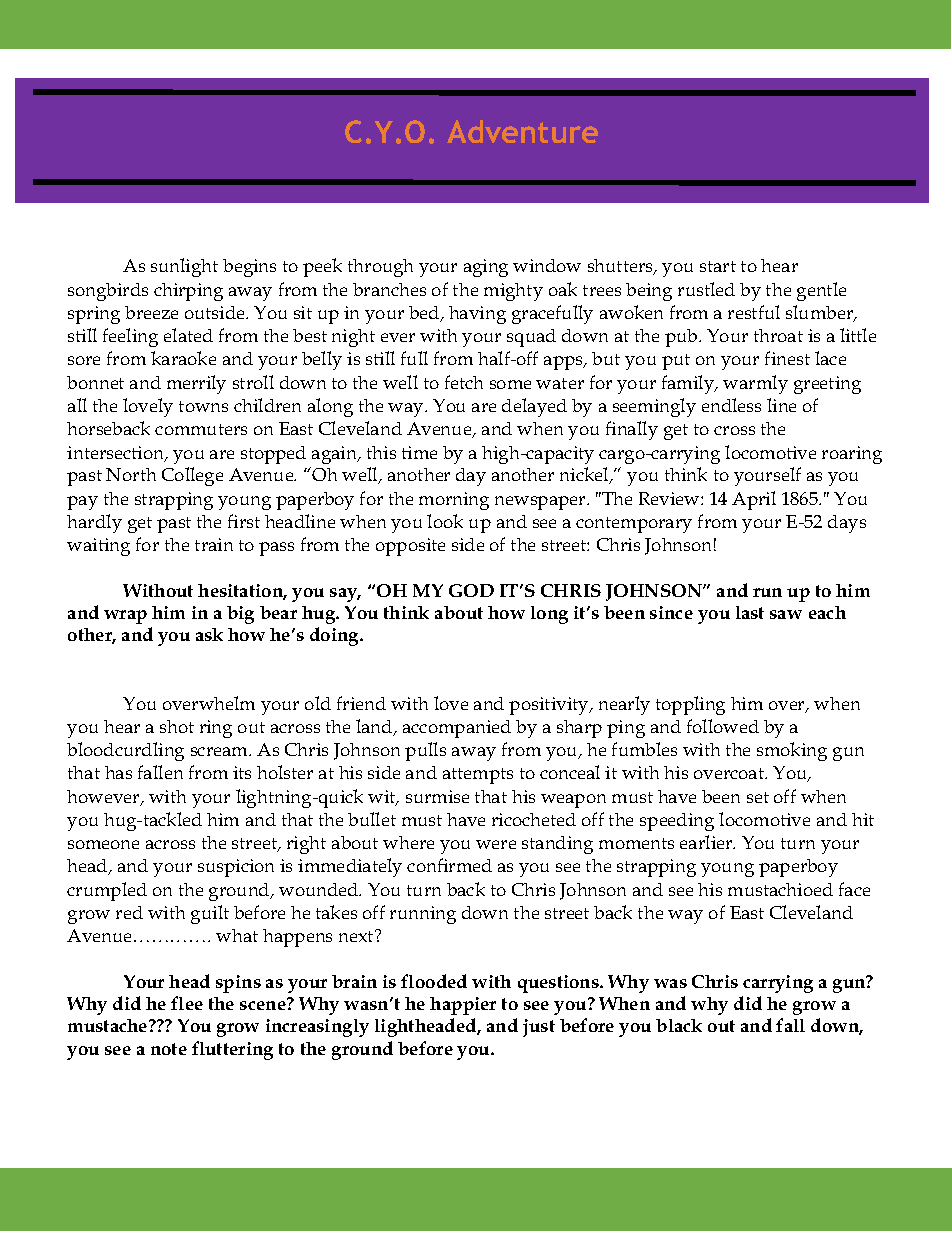 Image resolution: width=952 pixels, height=1233 pixels. What do you see at coordinates (754, 312) in the screenshot?
I see `restful` at bounding box center [754, 312].
